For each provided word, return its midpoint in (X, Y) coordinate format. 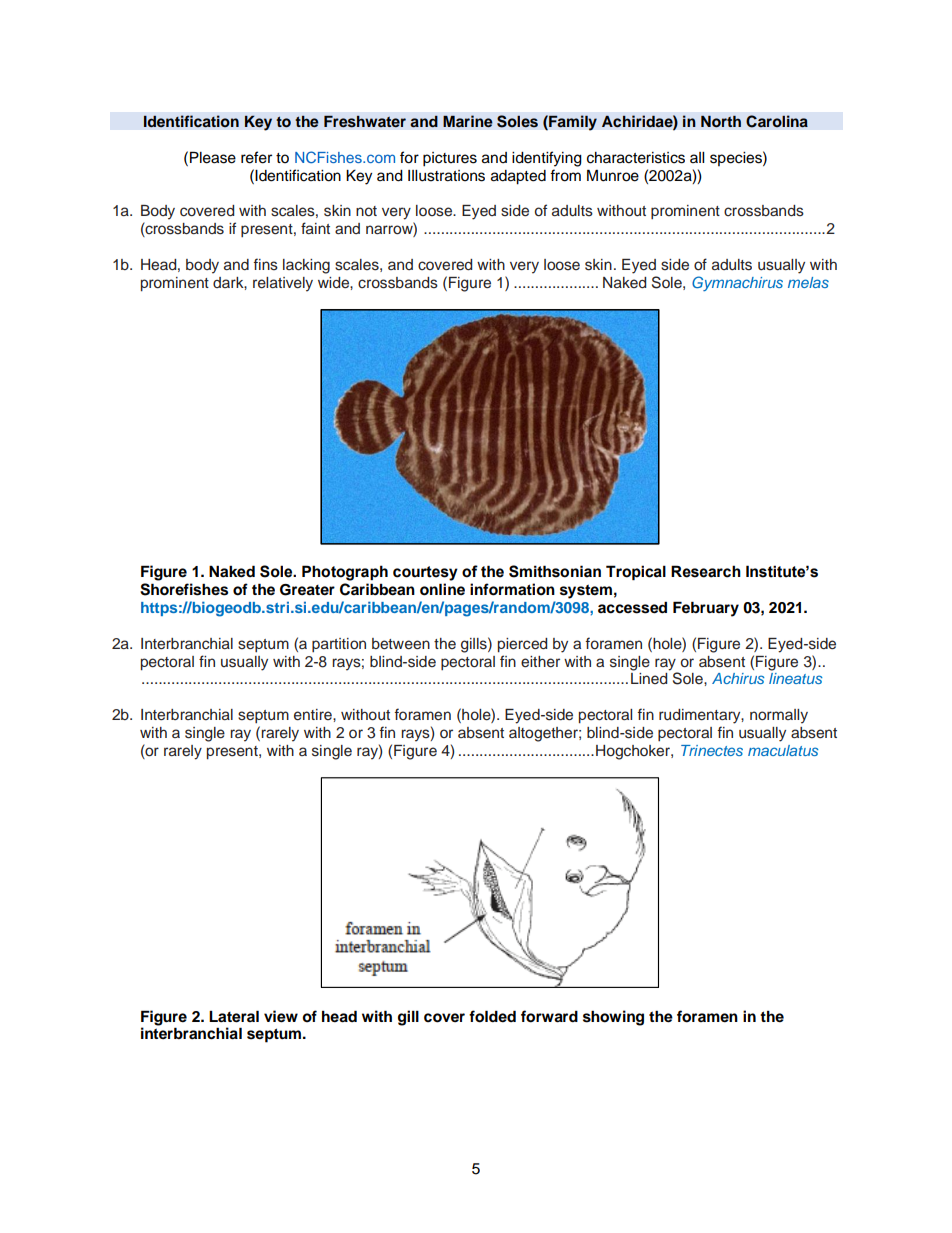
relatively (283, 284)
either (540, 662)
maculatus (783, 750)
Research (706, 571)
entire (314, 715)
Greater (307, 590)
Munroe (613, 175)
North (721, 121)
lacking (306, 266)
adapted (518, 177)
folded (492, 1016)
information (512, 589)
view (281, 1016)
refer (256, 157)
